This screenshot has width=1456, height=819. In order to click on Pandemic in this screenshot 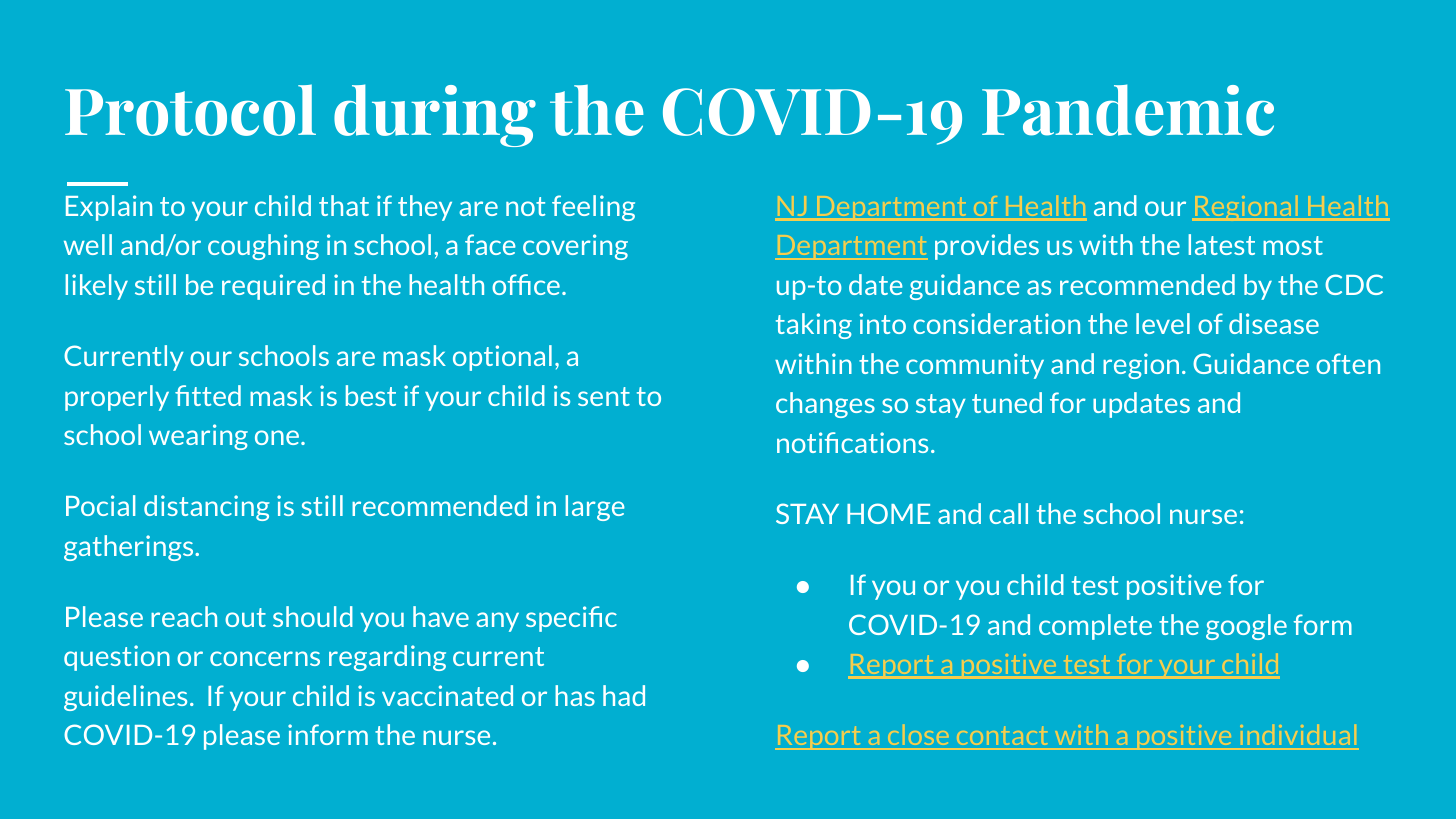, I will do `click(1128, 110)`.
